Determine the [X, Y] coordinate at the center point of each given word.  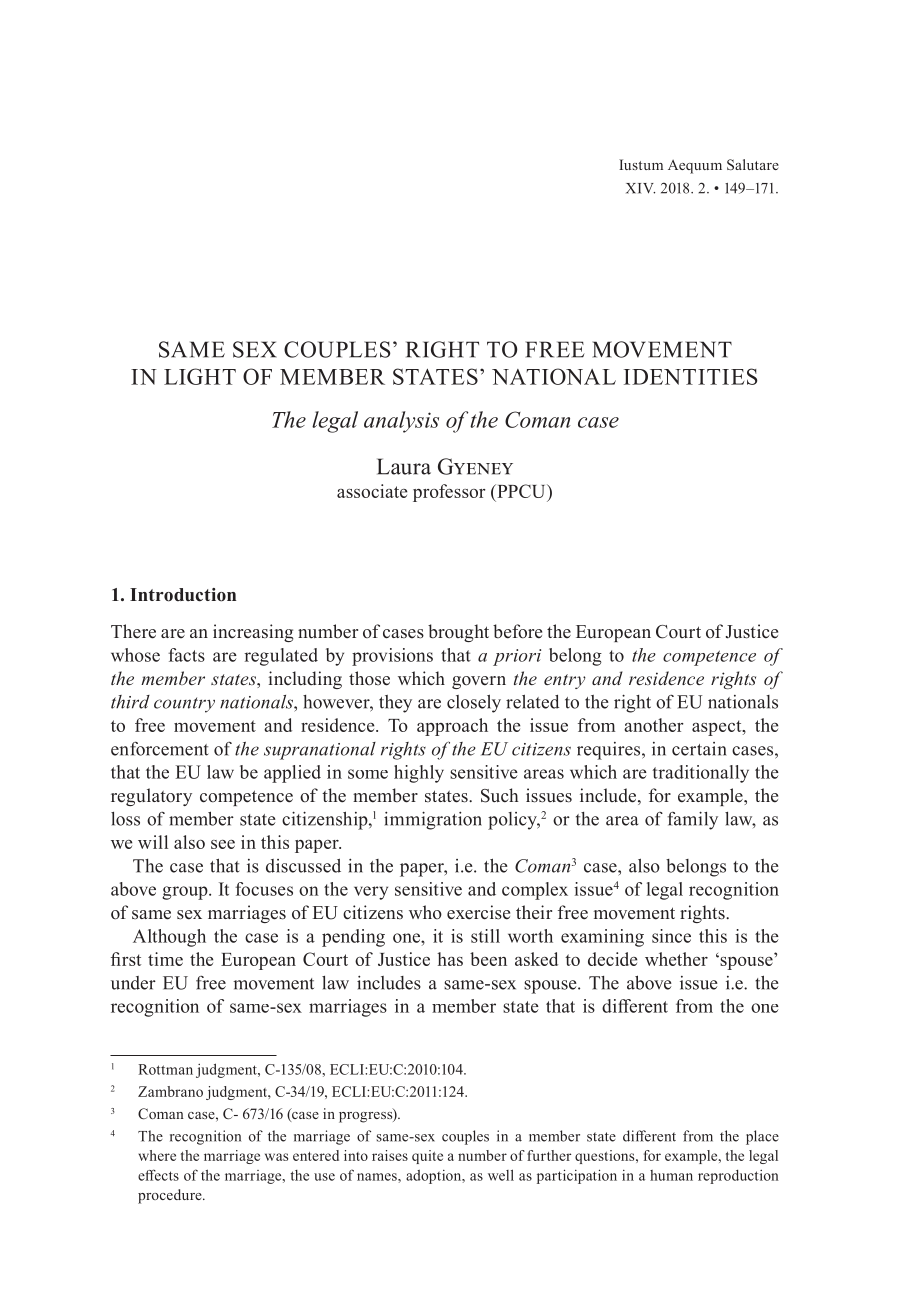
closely [474, 704]
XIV [640, 188]
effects [158, 1175]
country [184, 705]
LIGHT [200, 376]
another [654, 725]
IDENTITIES [691, 376]
